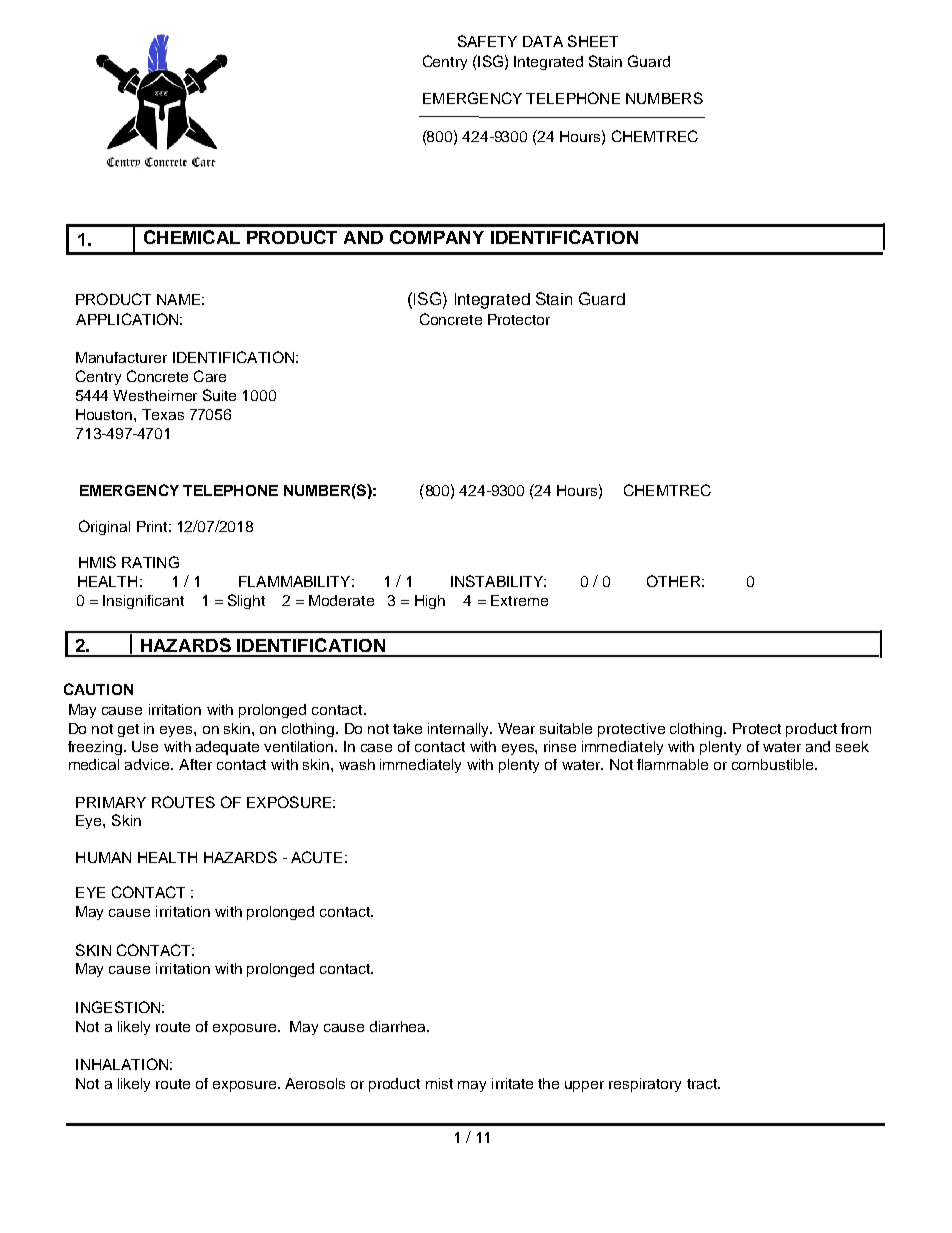 Image resolution: width=952 pixels, height=1233 pixels. Describe the element at coordinates (439, 1083) in the screenshot. I see `mist` at that location.
